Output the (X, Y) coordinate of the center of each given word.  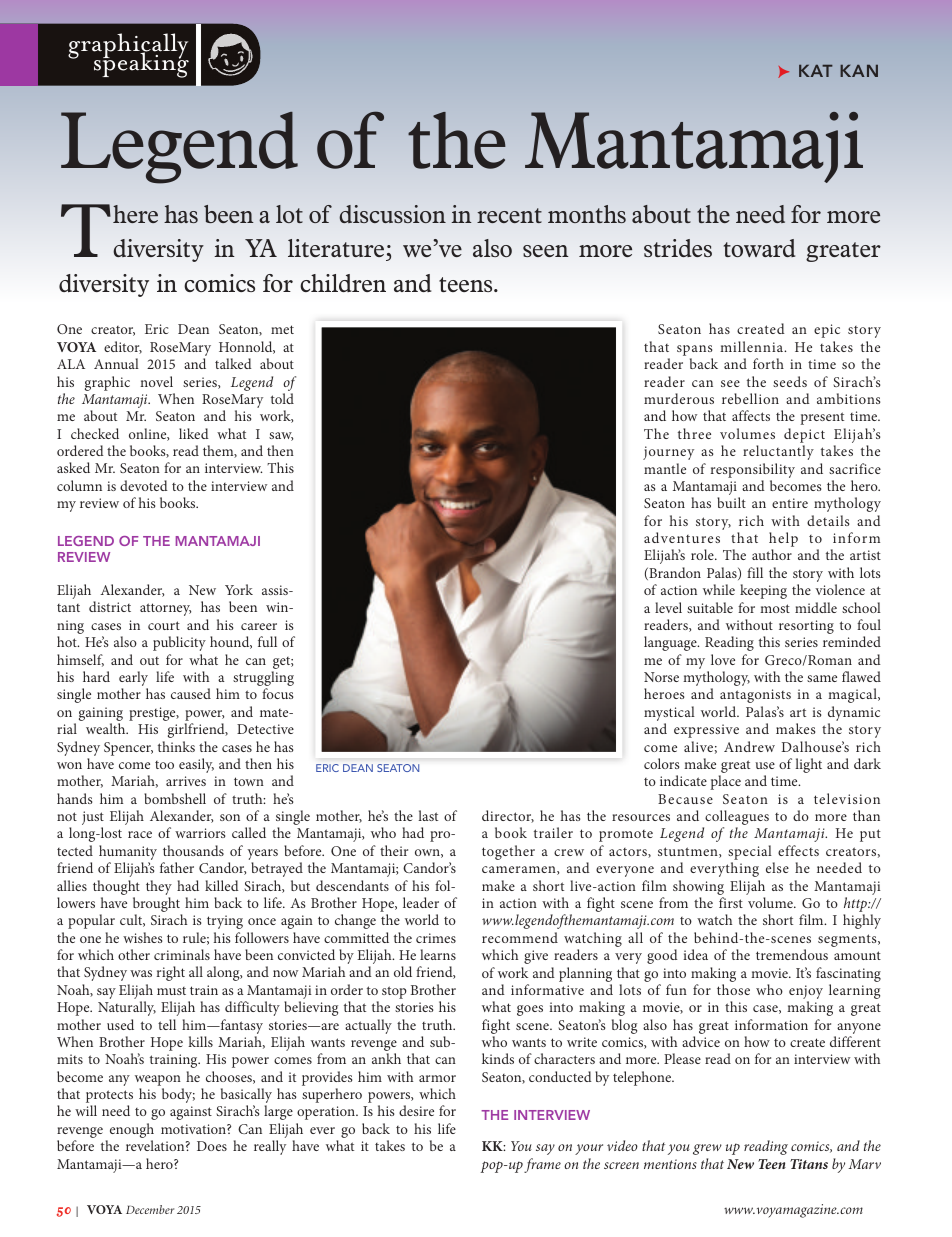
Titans (809, 1164)
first (731, 902)
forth (768, 363)
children (343, 283)
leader (421, 902)
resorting (806, 627)
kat (816, 71)
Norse (661, 677)
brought (157, 906)
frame (542, 1165)
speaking (140, 64)
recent (509, 215)
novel (156, 381)
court (164, 625)
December (150, 1209)
